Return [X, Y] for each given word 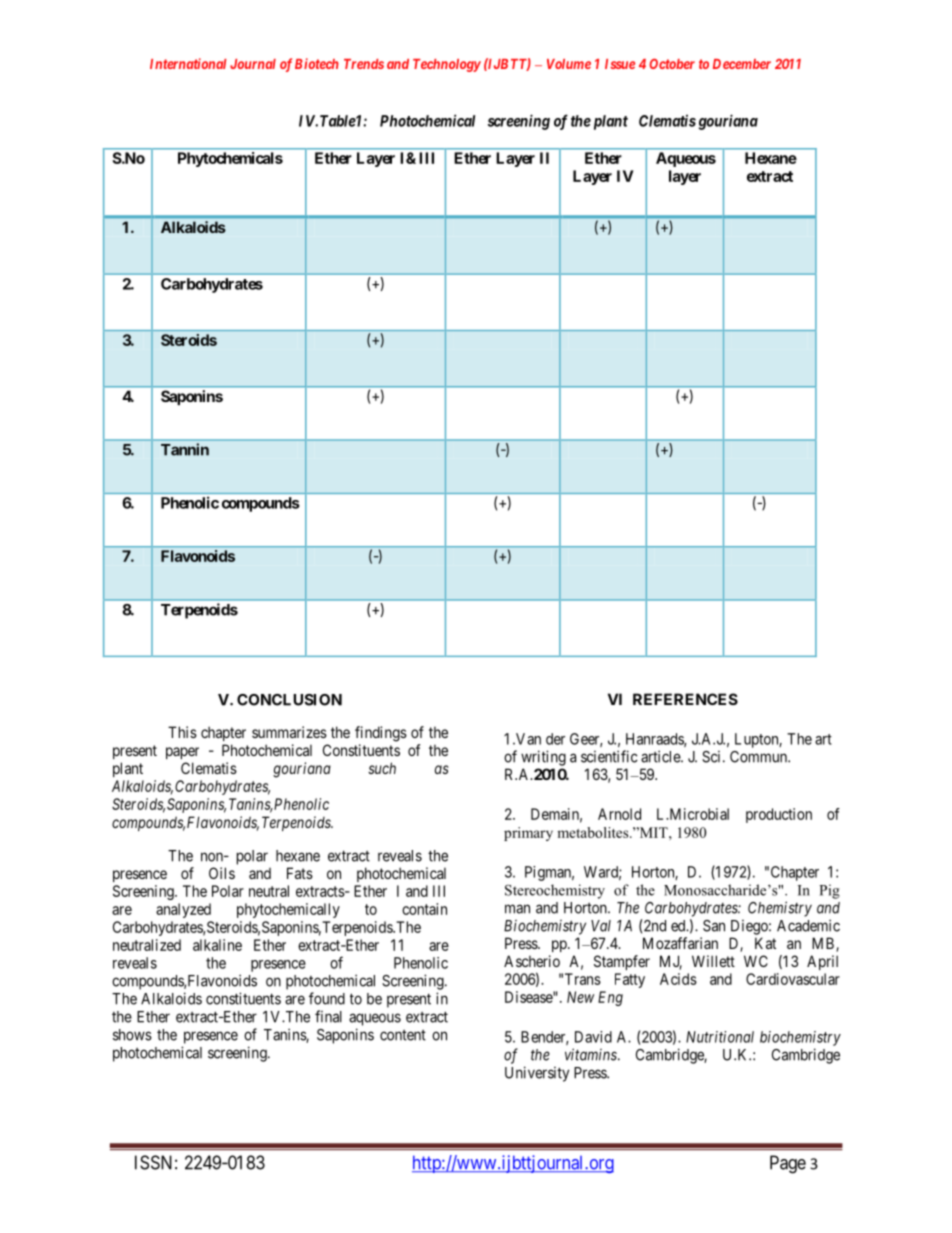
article [661, 756]
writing [543, 758]
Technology [447, 65]
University [537, 1074]
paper [182, 753]
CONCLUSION [289, 700]
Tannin [185, 449]
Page [788, 1164]
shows [132, 1035]
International [188, 63]
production [779, 815]
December [742, 64]
